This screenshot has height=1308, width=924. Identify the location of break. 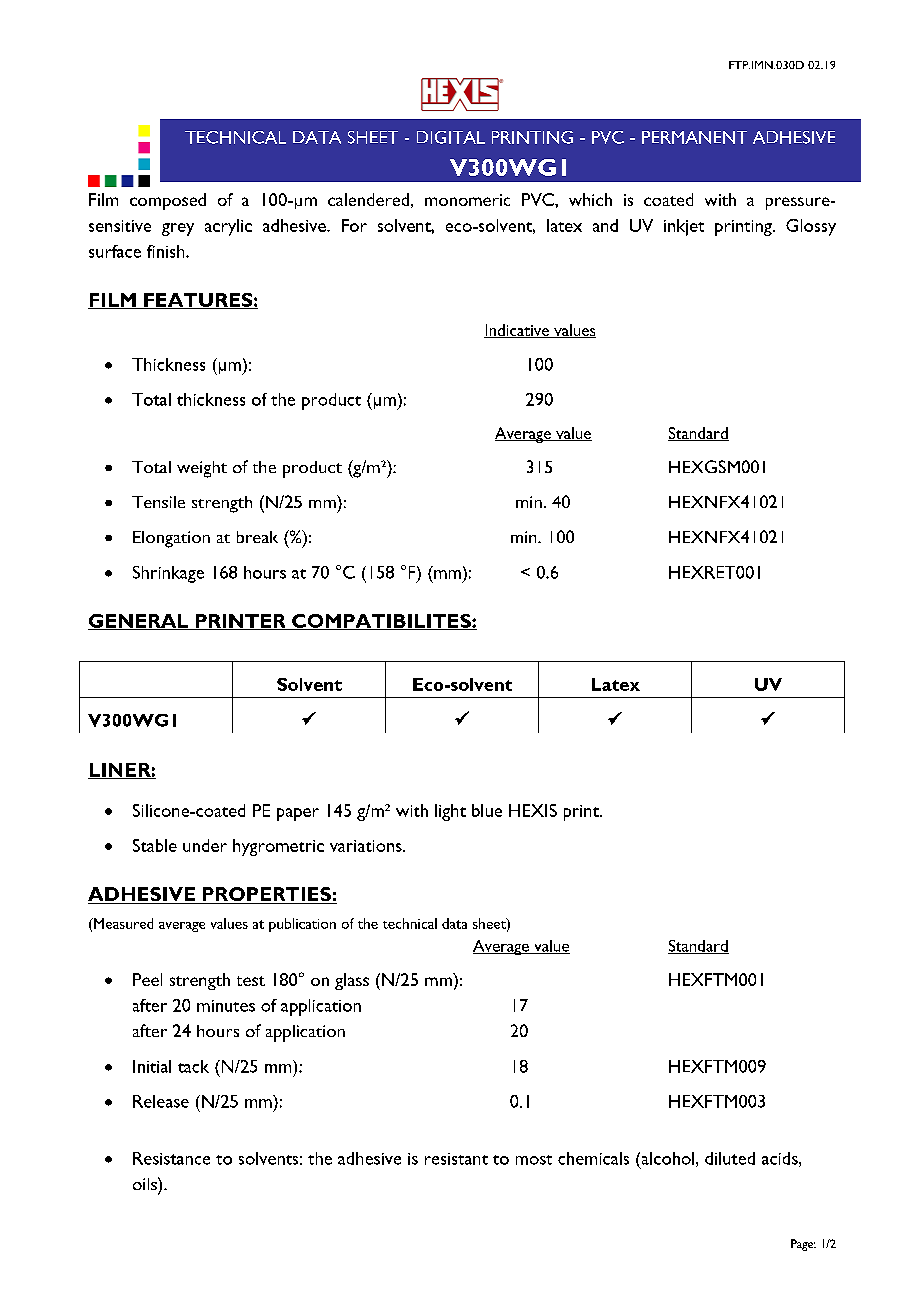
(257, 537).
